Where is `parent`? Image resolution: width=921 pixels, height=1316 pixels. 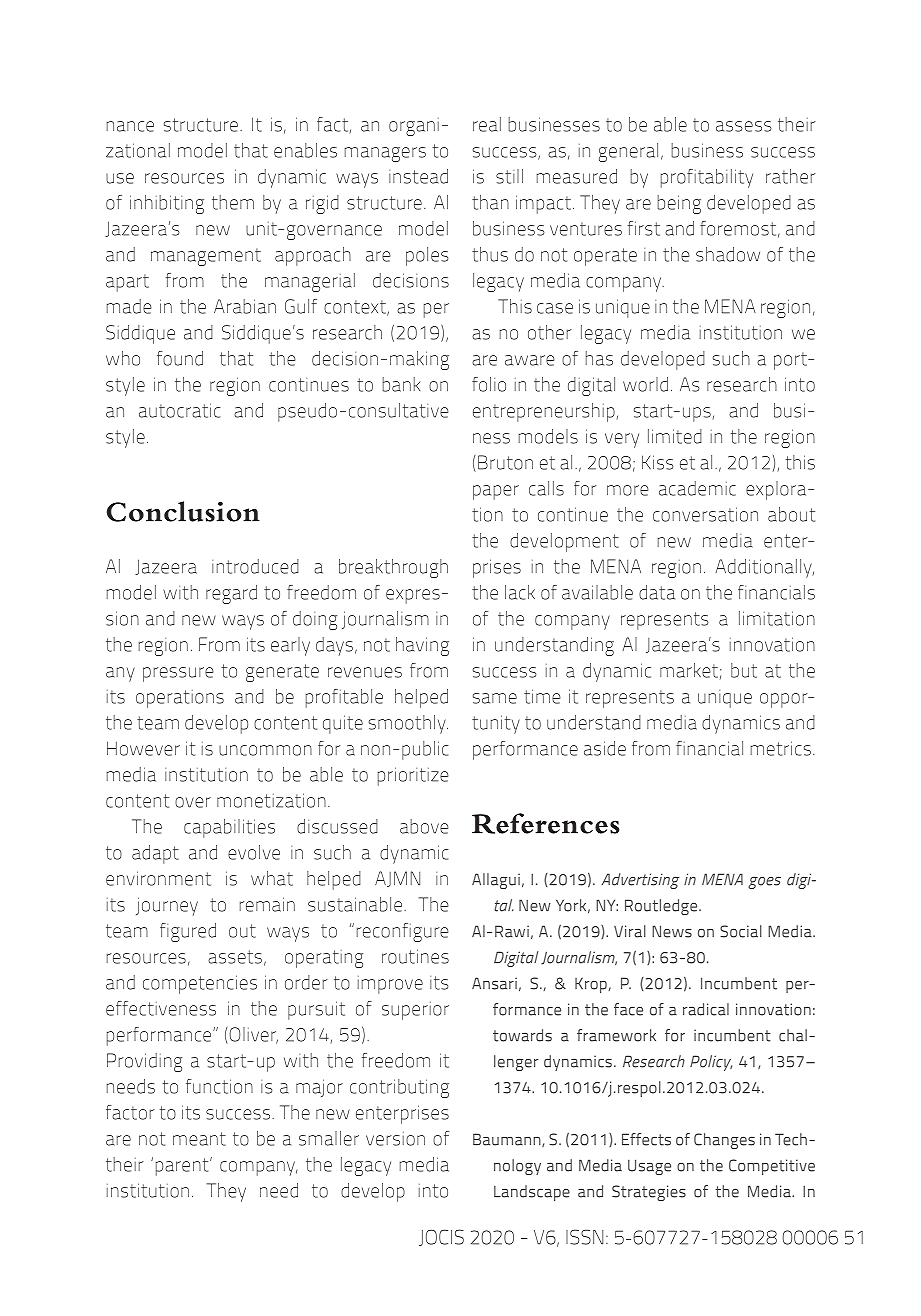 parent is located at coordinates (183, 1167).
